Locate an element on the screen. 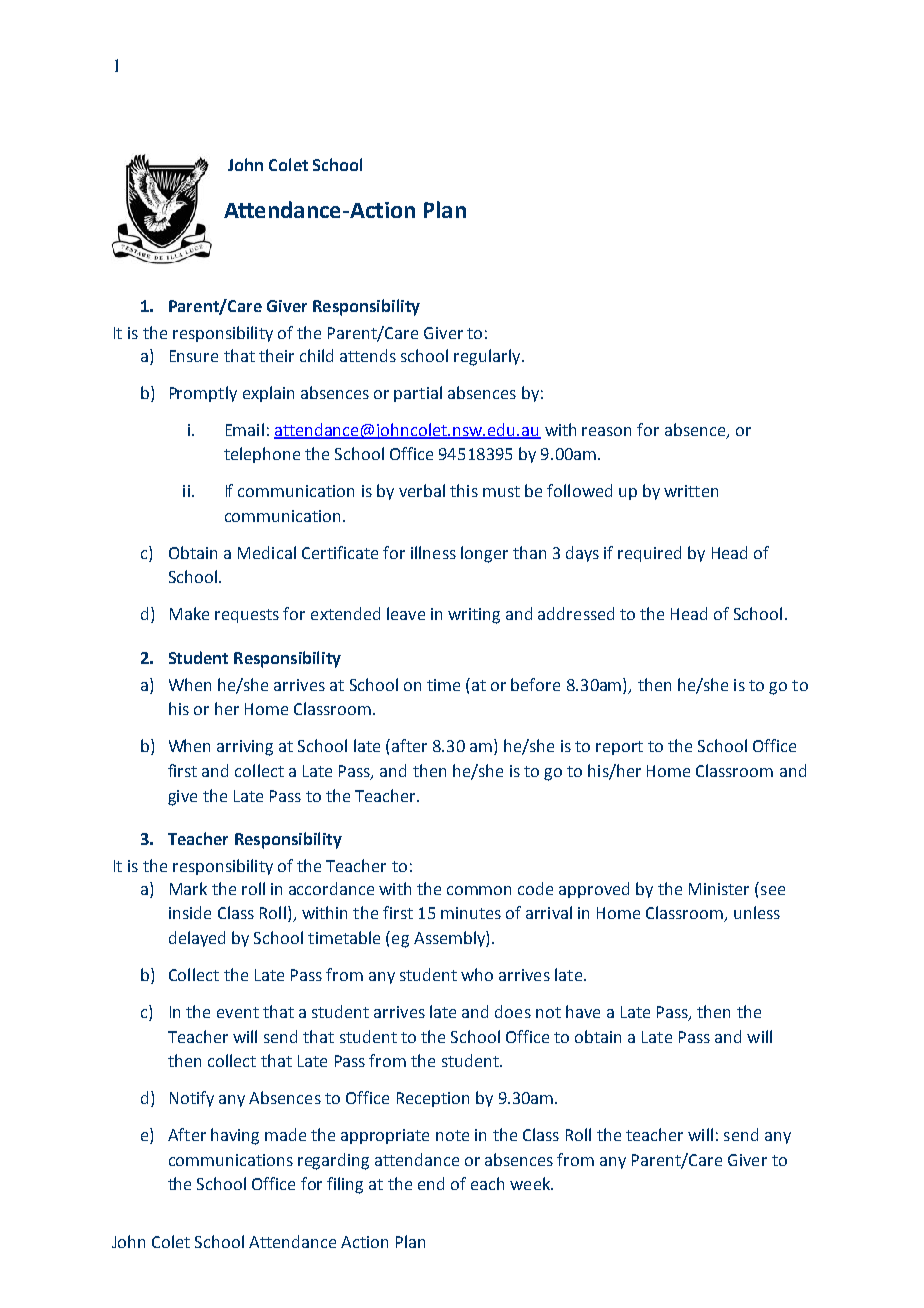 The height and width of the screenshot is (1308, 924). event is located at coordinates (238, 1012).
